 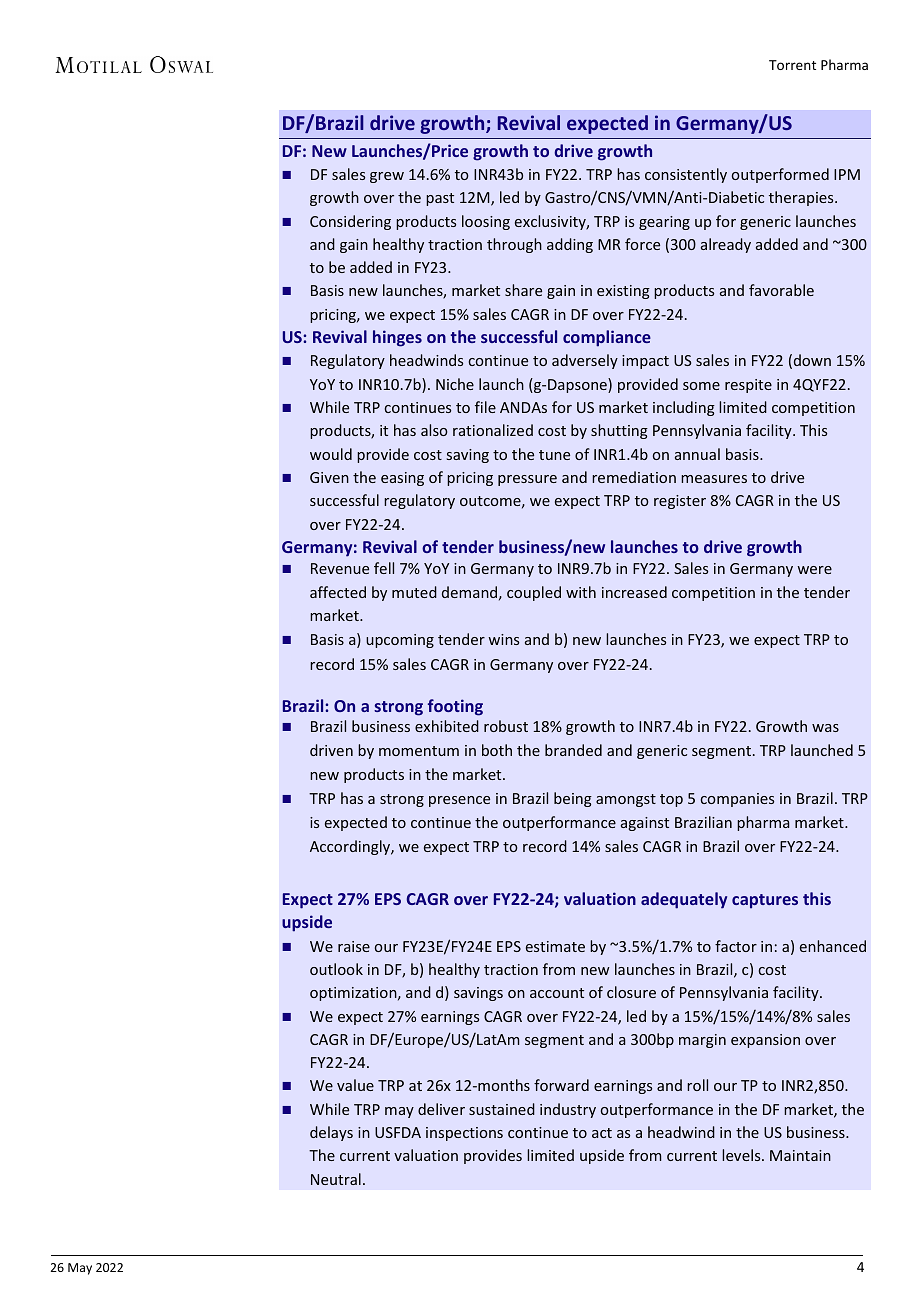 What do you see at coordinates (800, 1155) in the screenshot?
I see `Maintain` at bounding box center [800, 1155].
